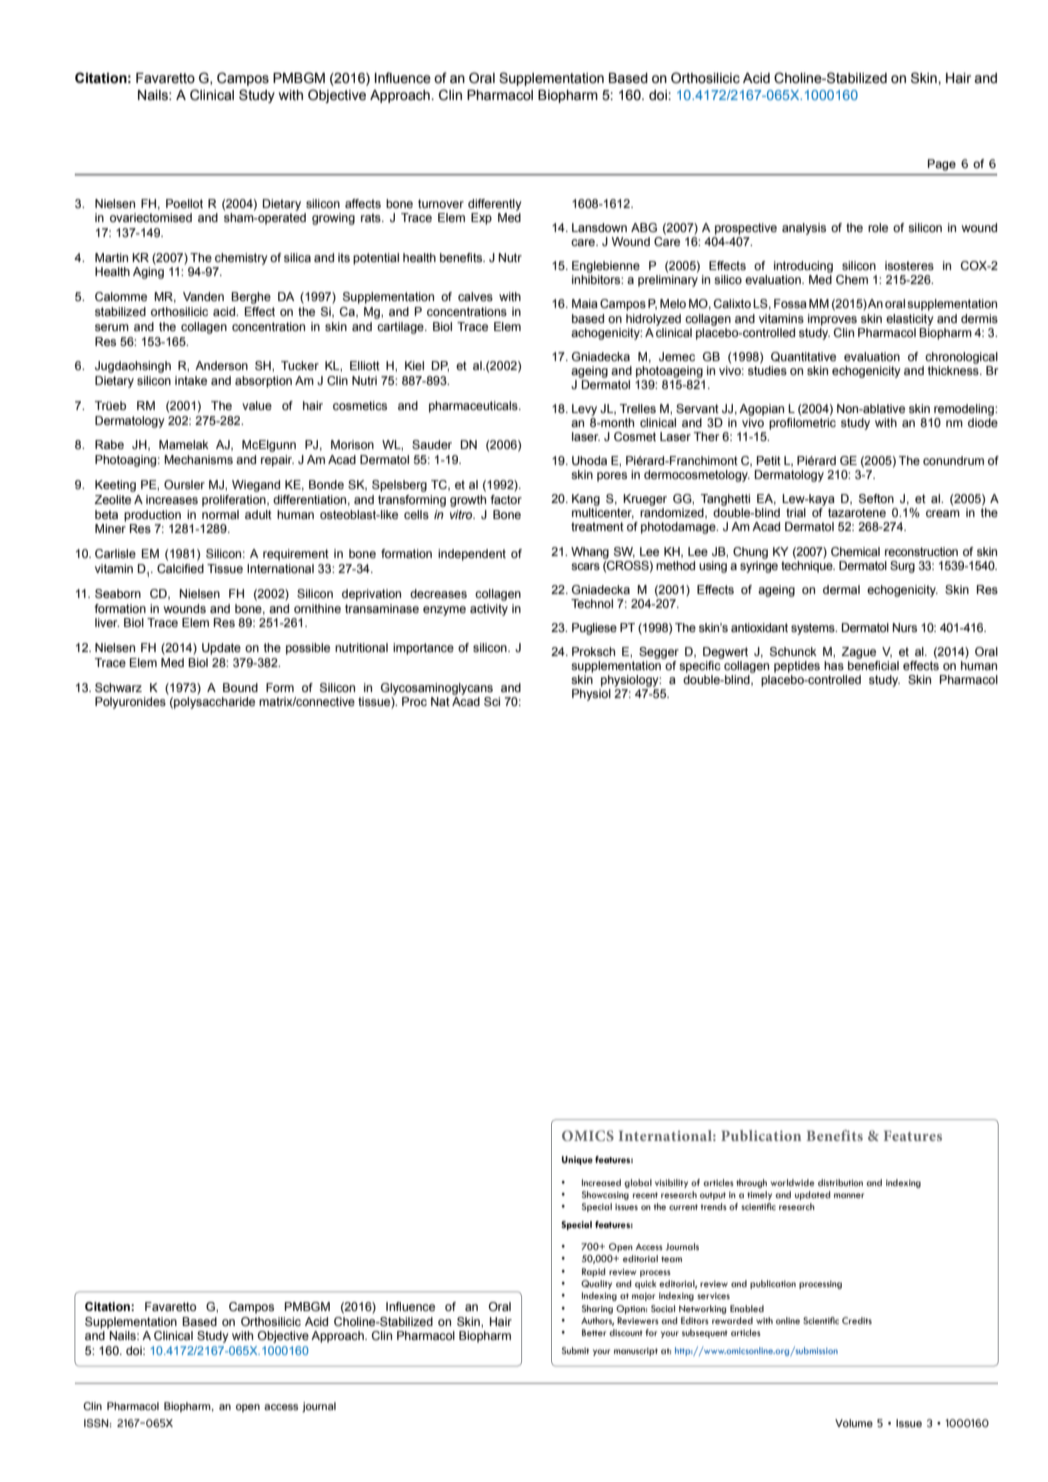  Describe the element at coordinates (575, 1350) in the screenshot. I see `Submit` at that location.
